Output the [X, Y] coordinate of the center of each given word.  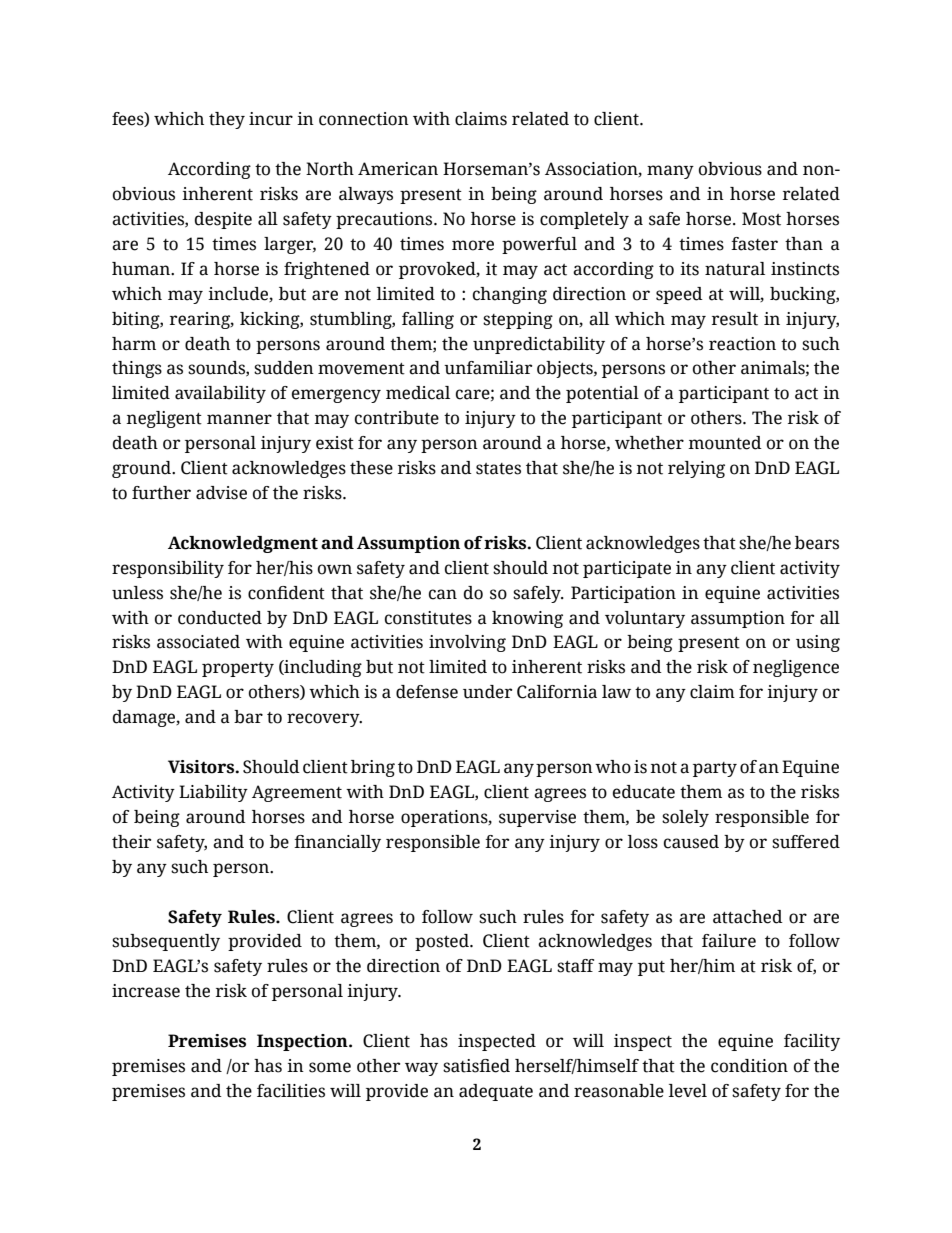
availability [220, 394]
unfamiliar [488, 368]
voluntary [645, 619]
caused [691, 842]
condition [749, 1066]
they [227, 120]
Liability [213, 793]
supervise [537, 818]
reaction [742, 344]
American [398, 169]
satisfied [476, 1066]
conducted [220, 618]
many [670, 172]
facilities [291, 1091]
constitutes [428, 618]
